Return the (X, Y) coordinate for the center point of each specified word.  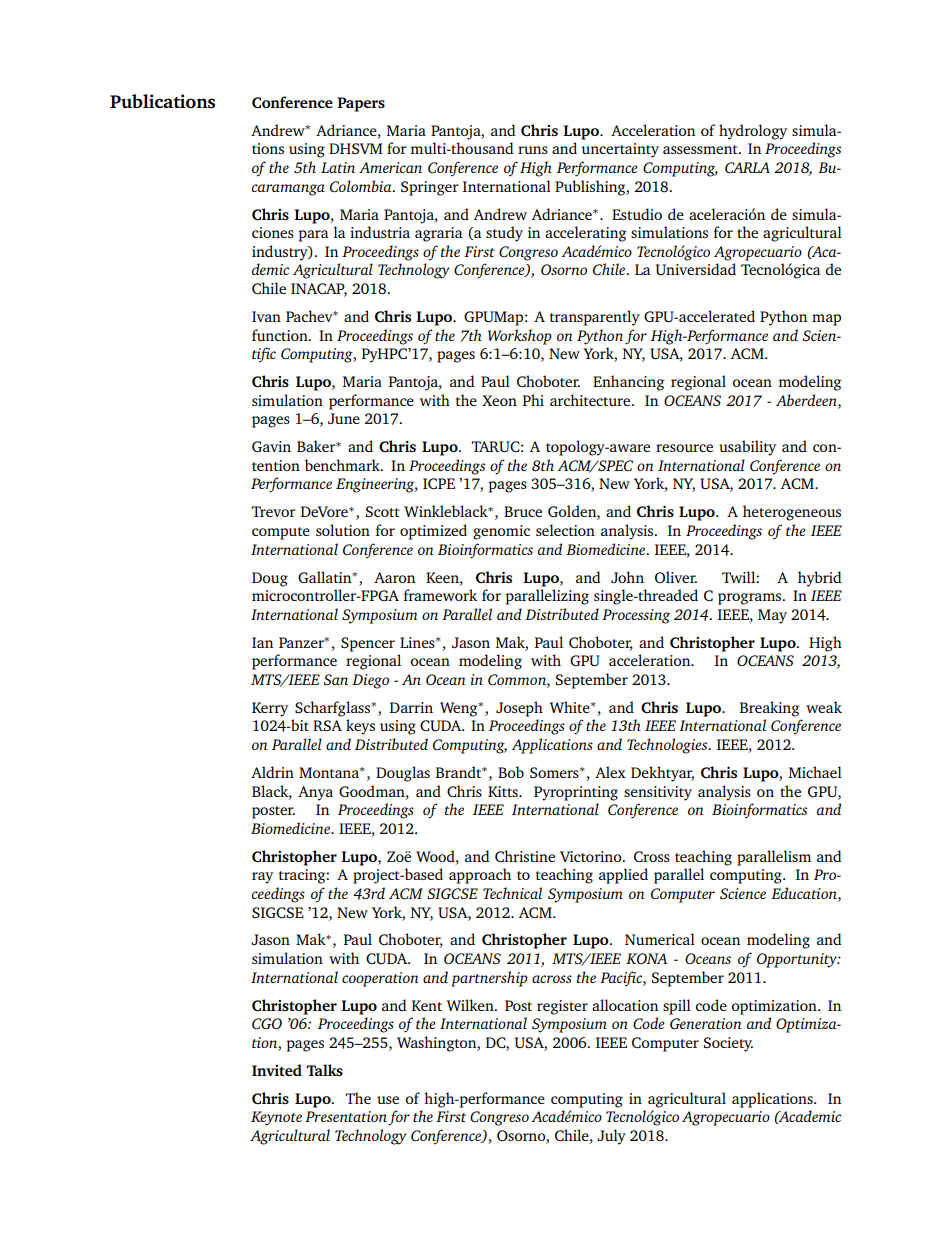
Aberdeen (807, 400)
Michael (815, 772)
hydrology (753, 132)
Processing (636, 616)
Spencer (368, 644)
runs (533, 150)
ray (262, 878)
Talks (324, 1070)
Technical (512, 893)
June (344, 418)
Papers (361, 104)
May (772, 616)
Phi (533, 400)
